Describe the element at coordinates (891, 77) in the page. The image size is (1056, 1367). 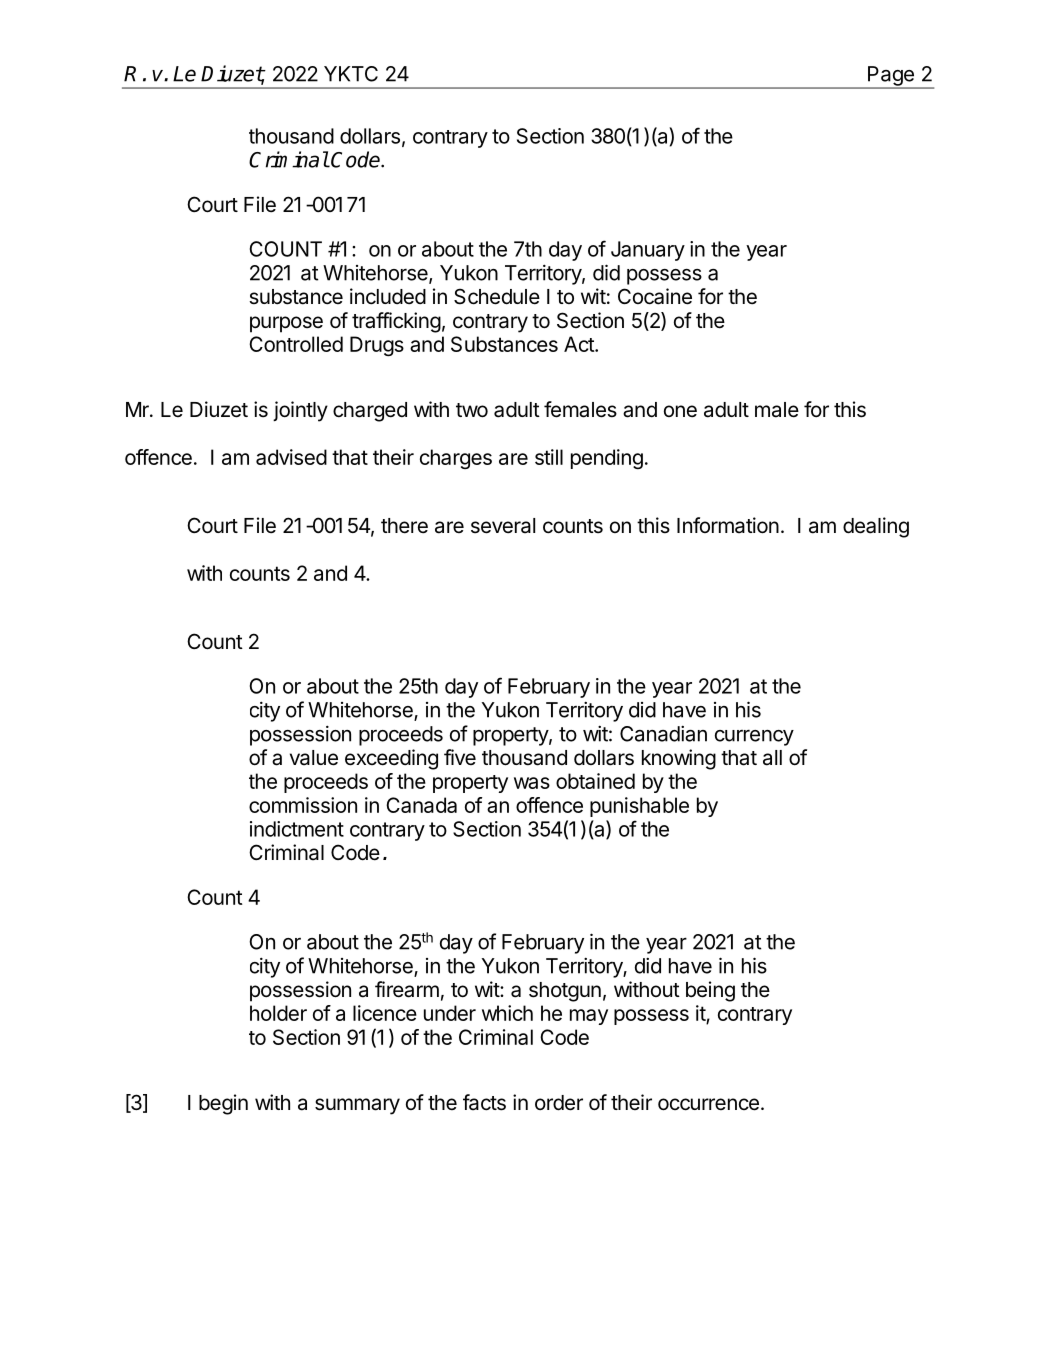
I see `Page` at that location.
